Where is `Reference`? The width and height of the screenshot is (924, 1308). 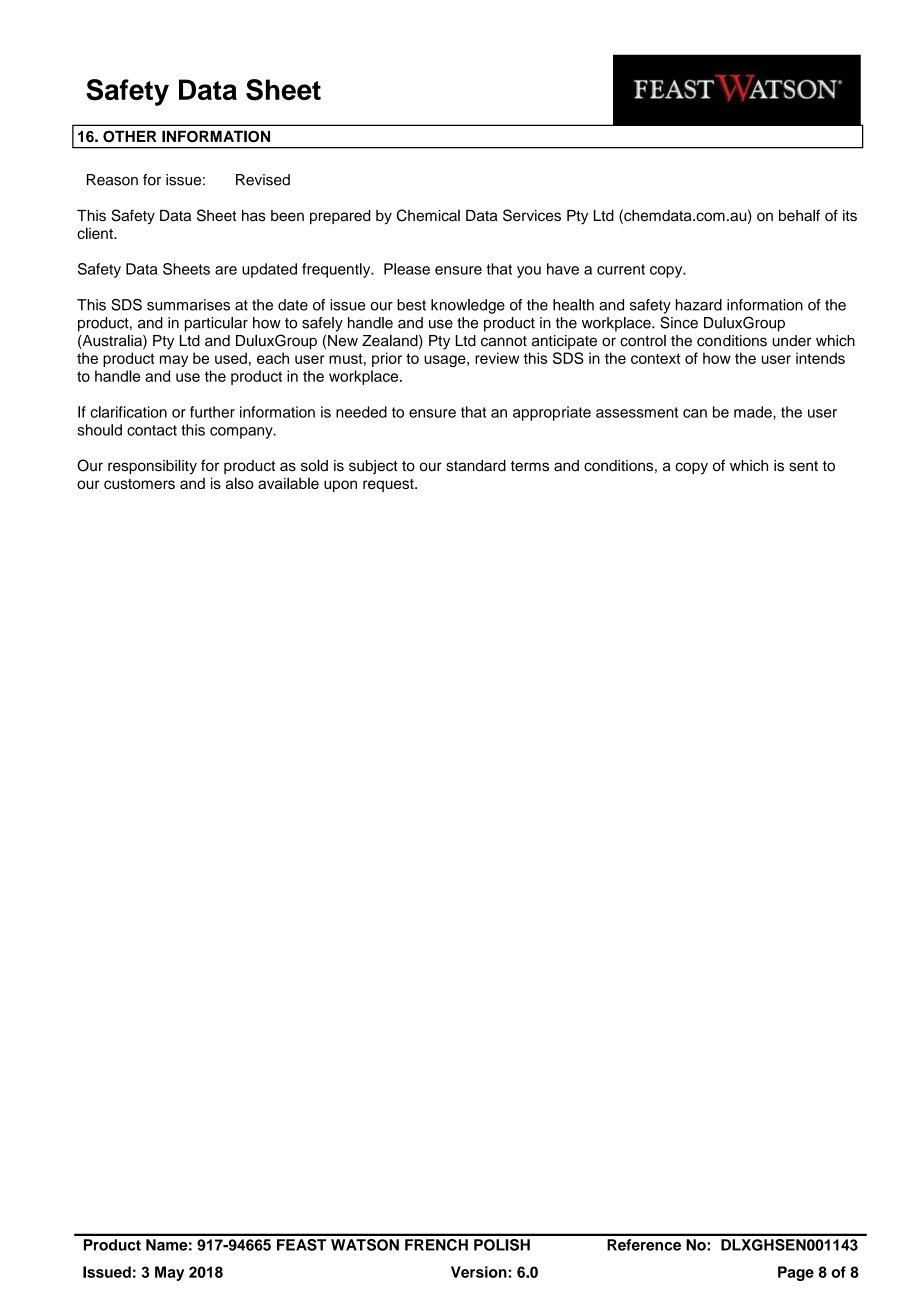
Reference is located at coordinates (644, 1245).
